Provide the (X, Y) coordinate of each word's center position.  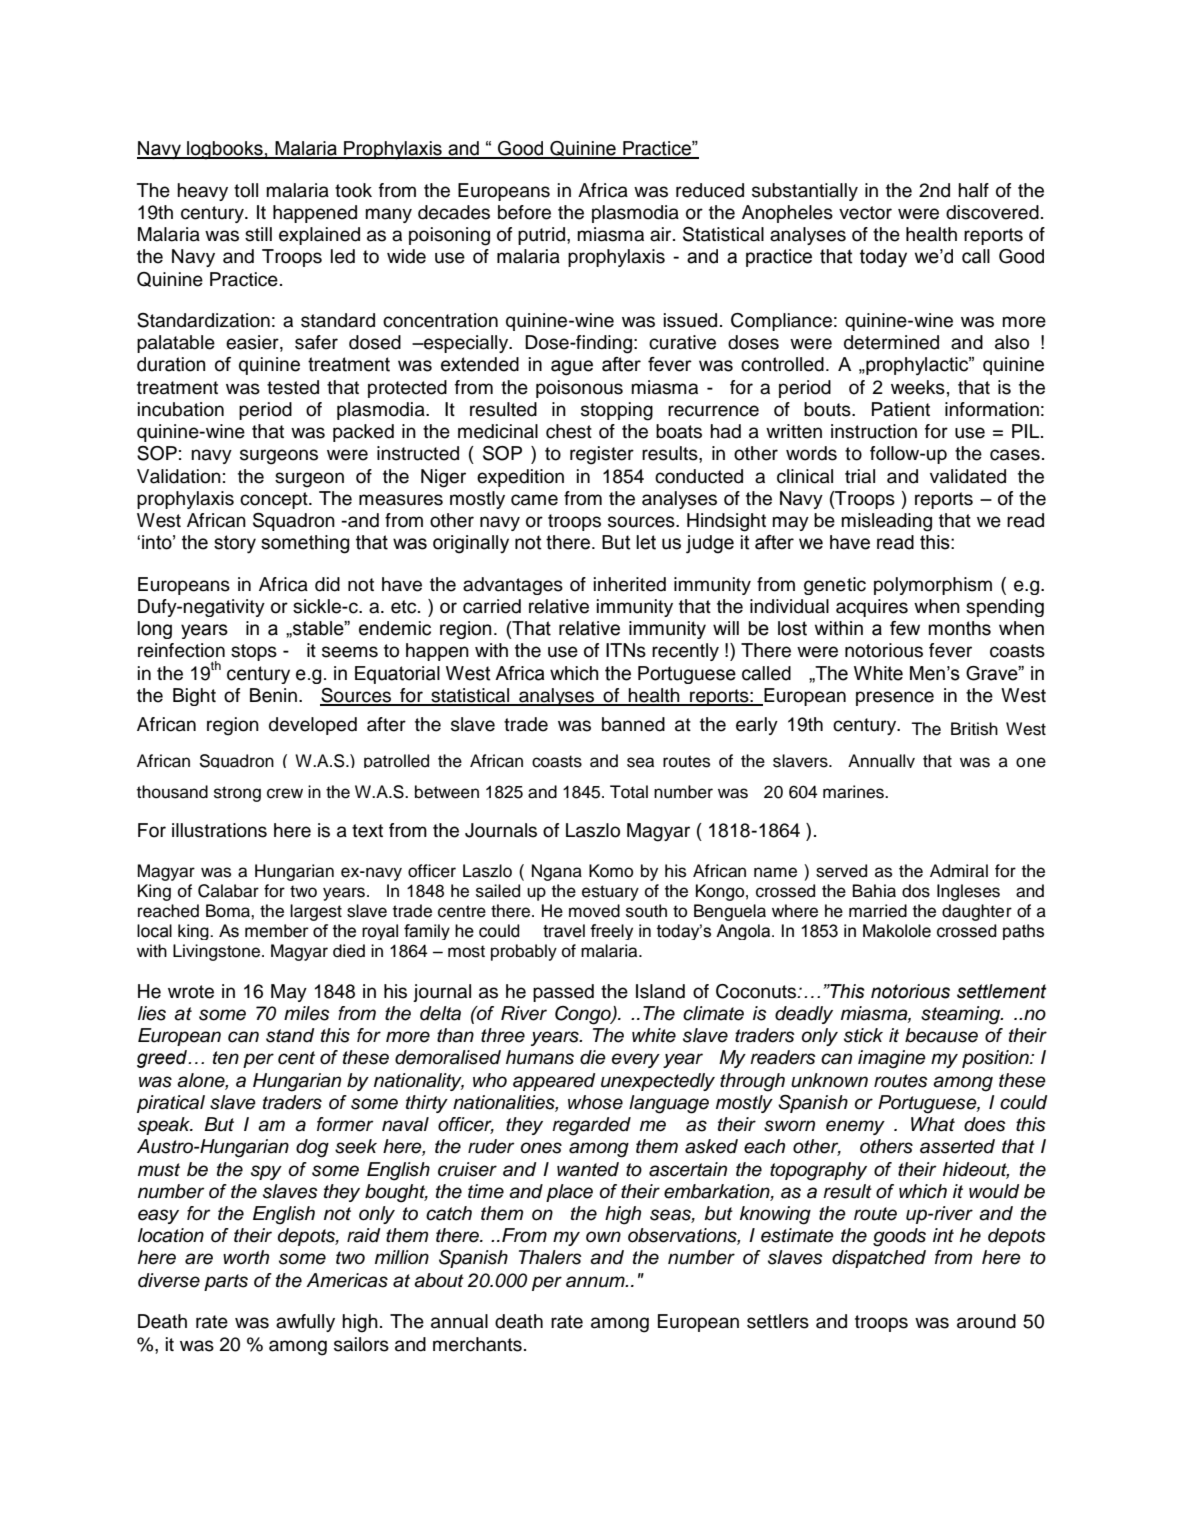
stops (254, 652)
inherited (630, 584)
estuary (610, 893)
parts (226, 1282)
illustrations (219, 830)
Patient (901, 409)
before (524, 212)
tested (293, 387)
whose (595, 1102)
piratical (171, 1104)
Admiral (959, 871)
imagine (892, 1059)
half (973, 190)
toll (246, 190)
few (905, 628)
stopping (617, 411)
